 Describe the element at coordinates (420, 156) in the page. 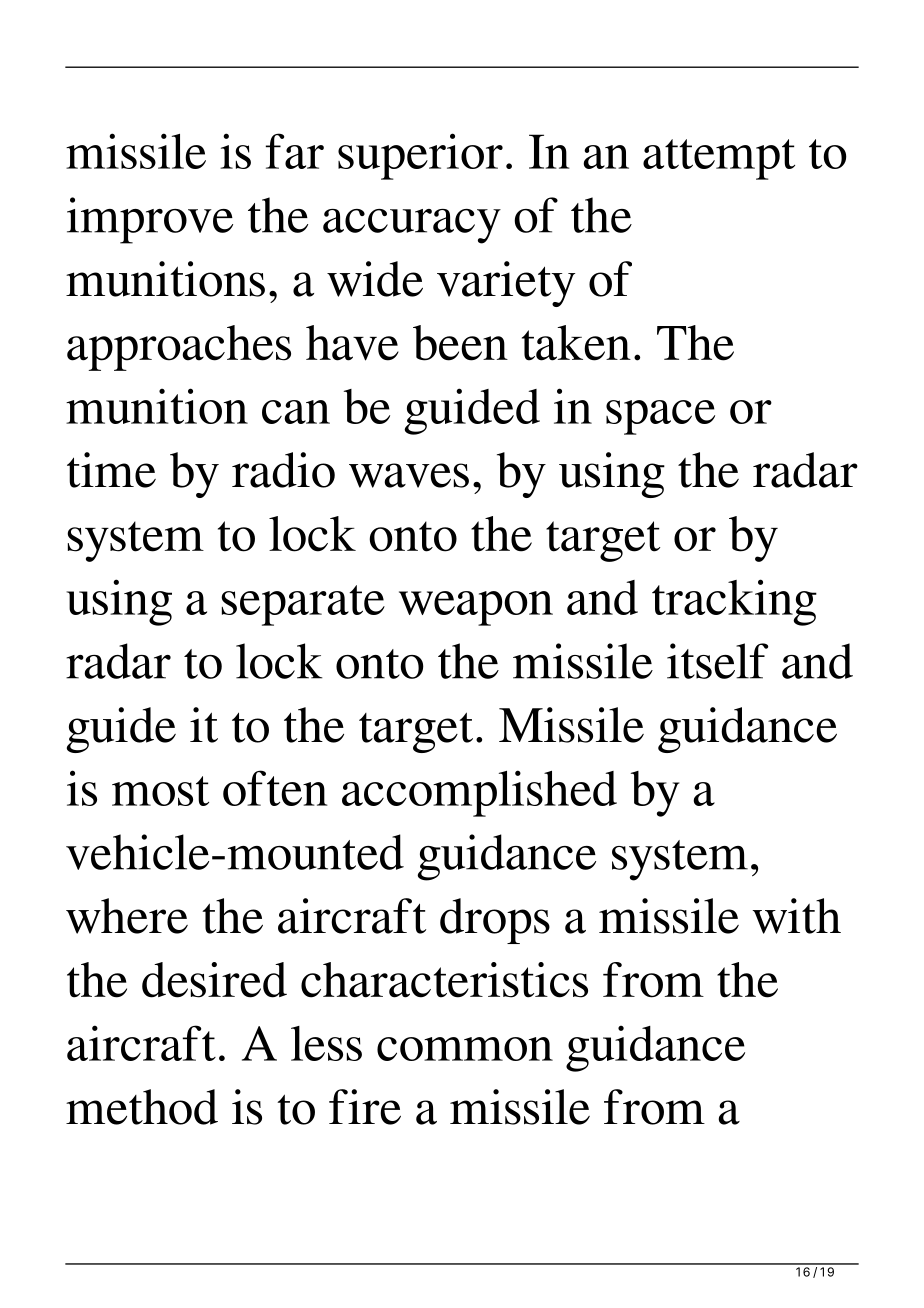

I see `superior` at that location.
